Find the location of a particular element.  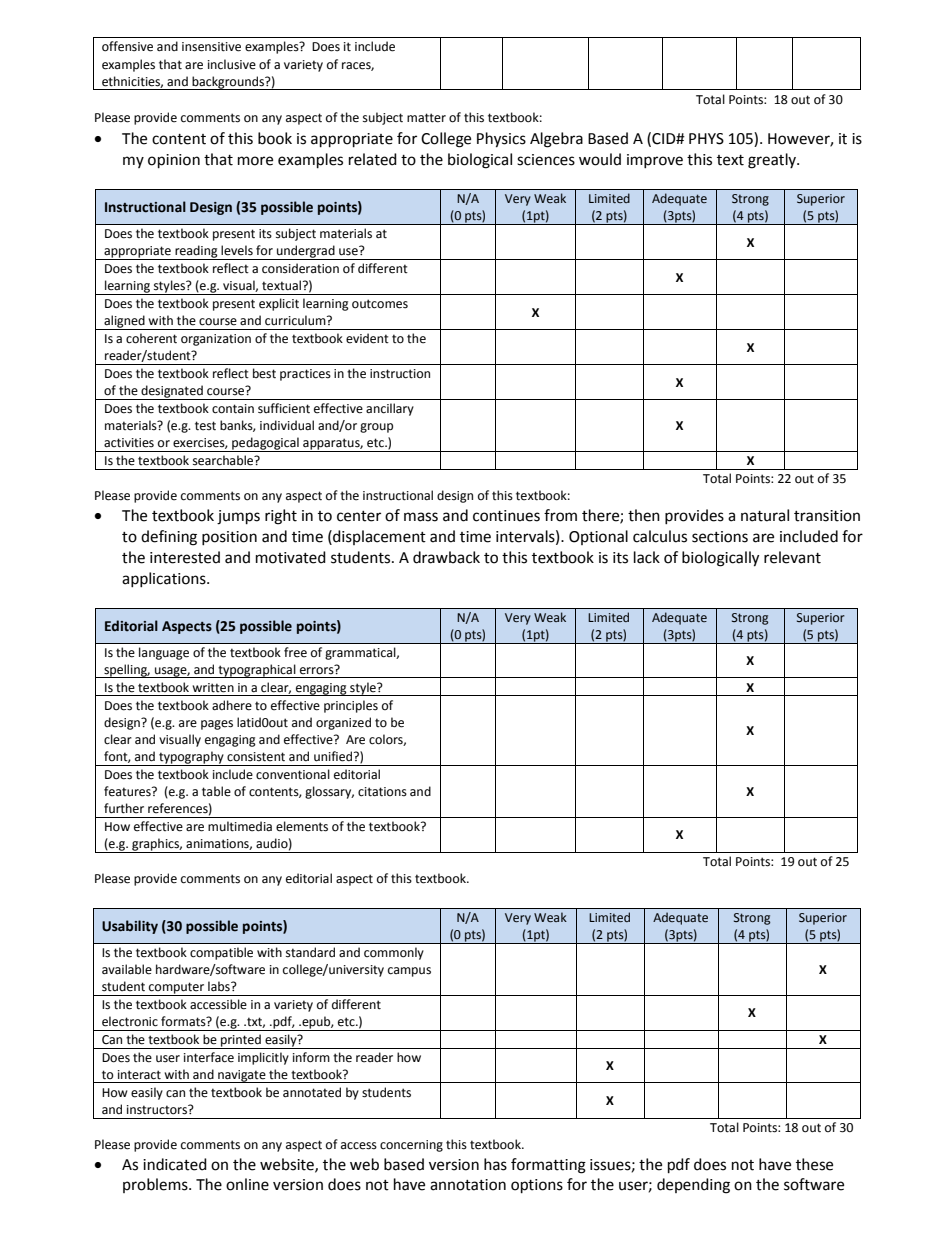

greatly is located at coordinates (773, 161).
